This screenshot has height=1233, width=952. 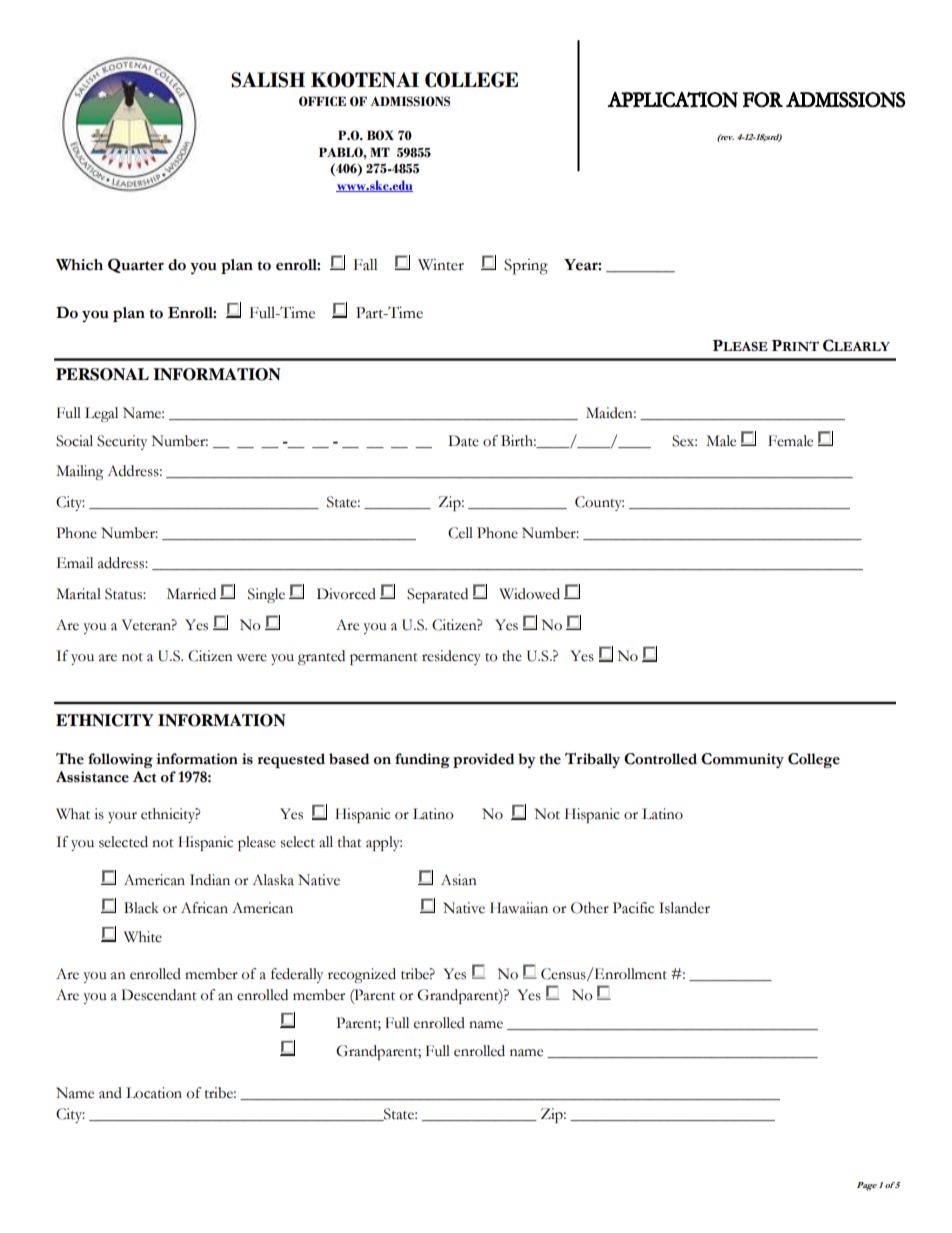 What do you see at coordinates (154, 1093) in the screenshot?
I see `Location` at bounding box center [154, 1093].
